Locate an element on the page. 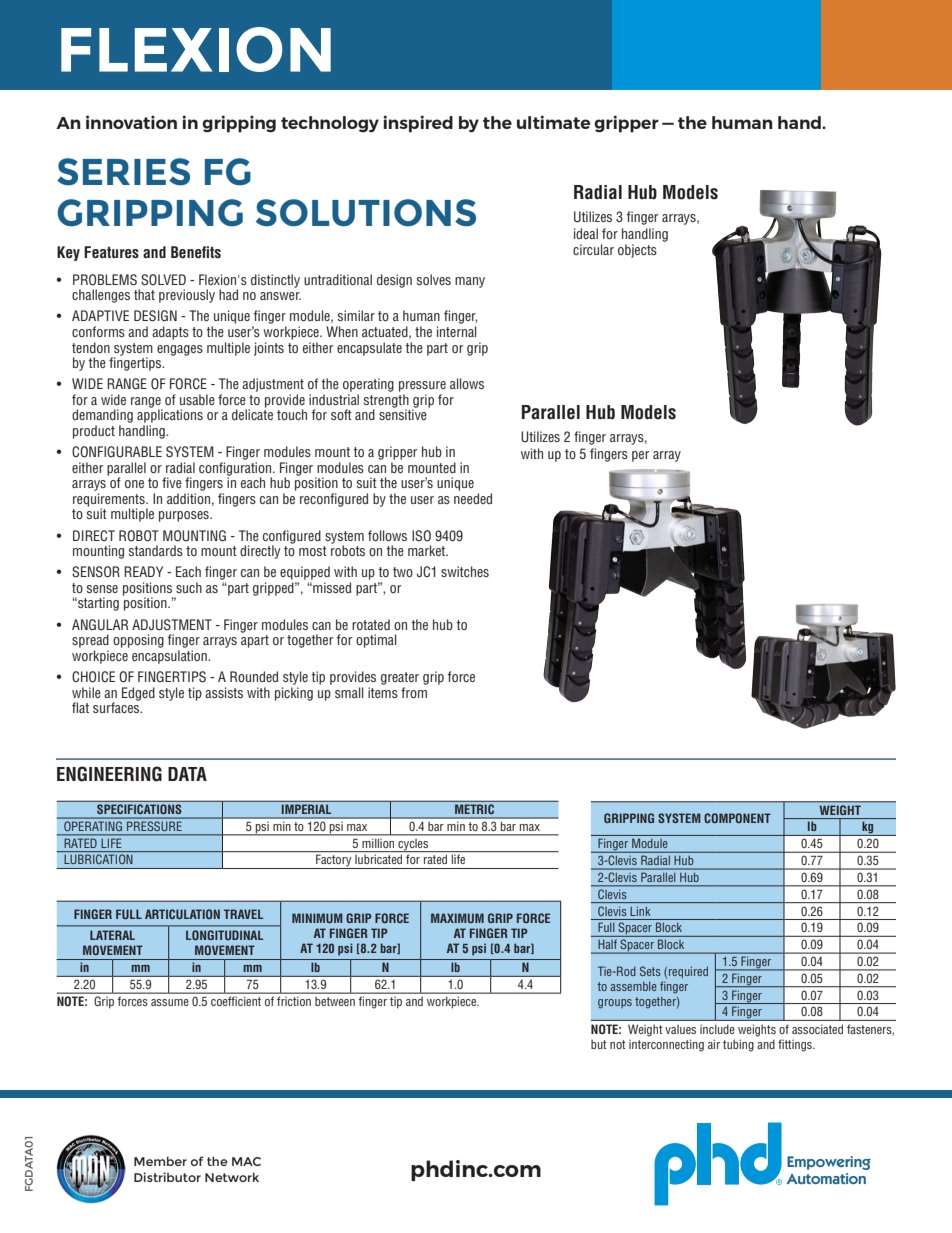 This page has height=1233, width=952. encapsulation is located at coordinates (170, 657).
